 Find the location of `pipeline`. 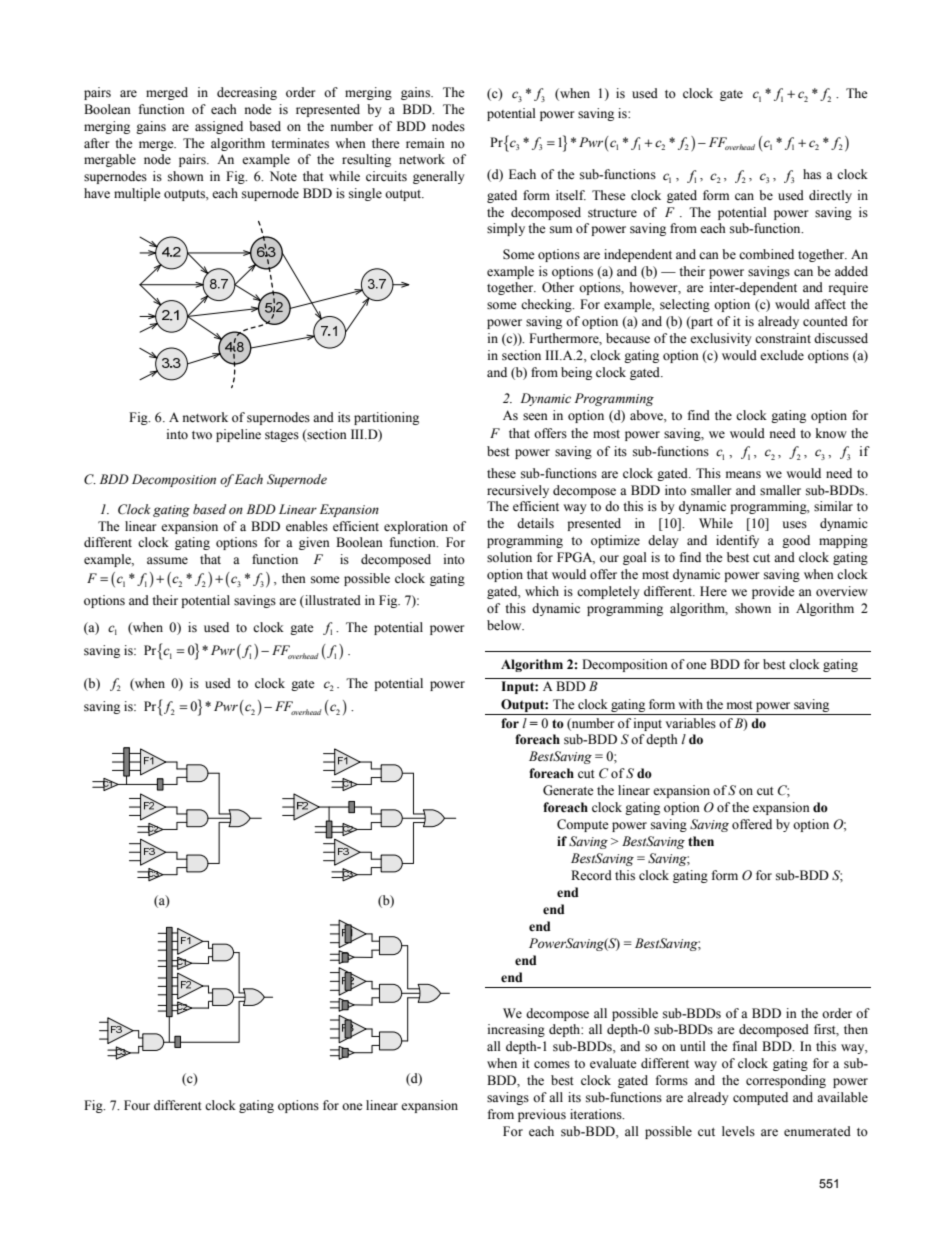

pipeline is located at coordinates (238, 435).
